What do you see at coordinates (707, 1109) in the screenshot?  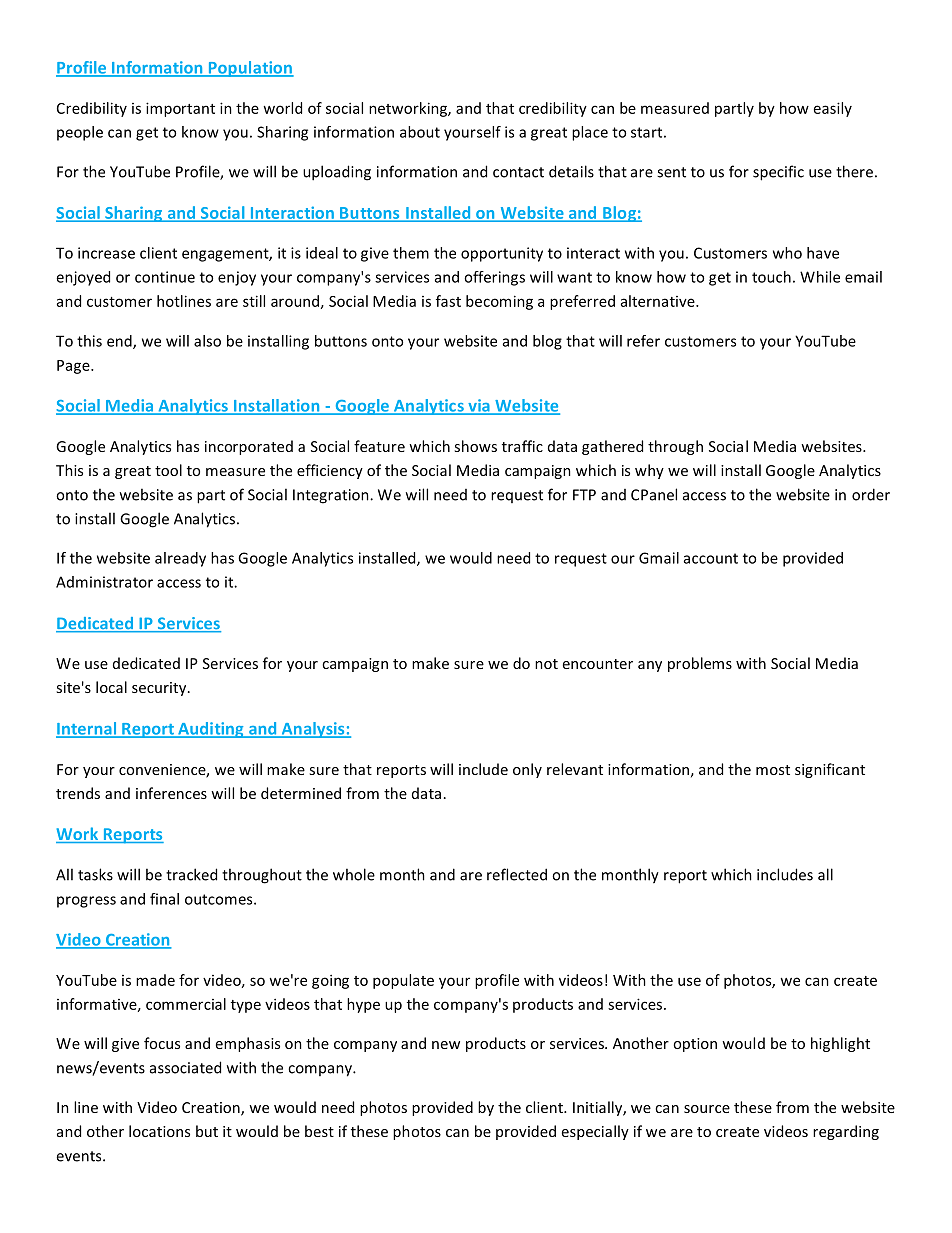 I see `source` at bounding box center [707, 1109].
